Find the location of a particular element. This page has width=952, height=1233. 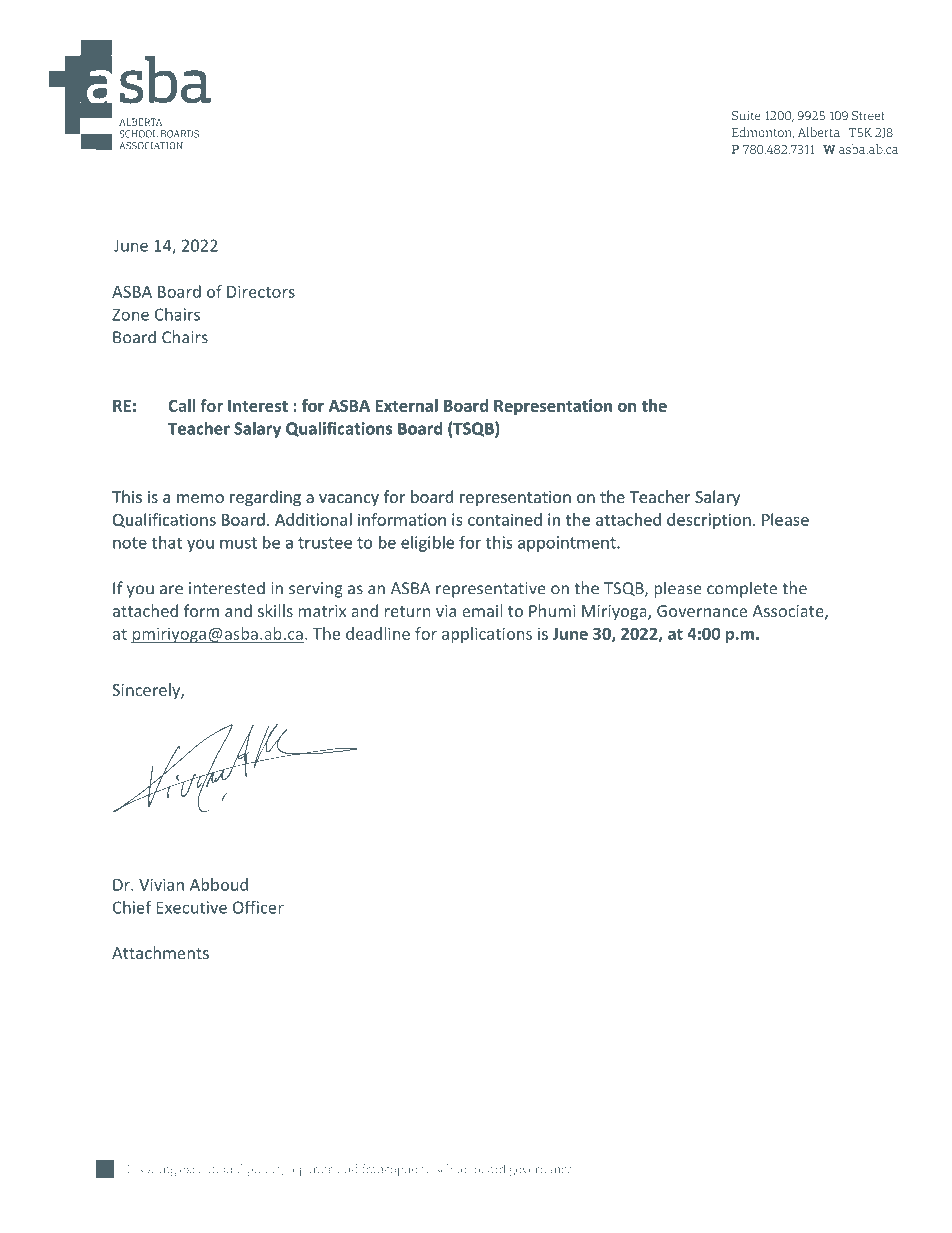

External is located at coordinates (406, 405).
